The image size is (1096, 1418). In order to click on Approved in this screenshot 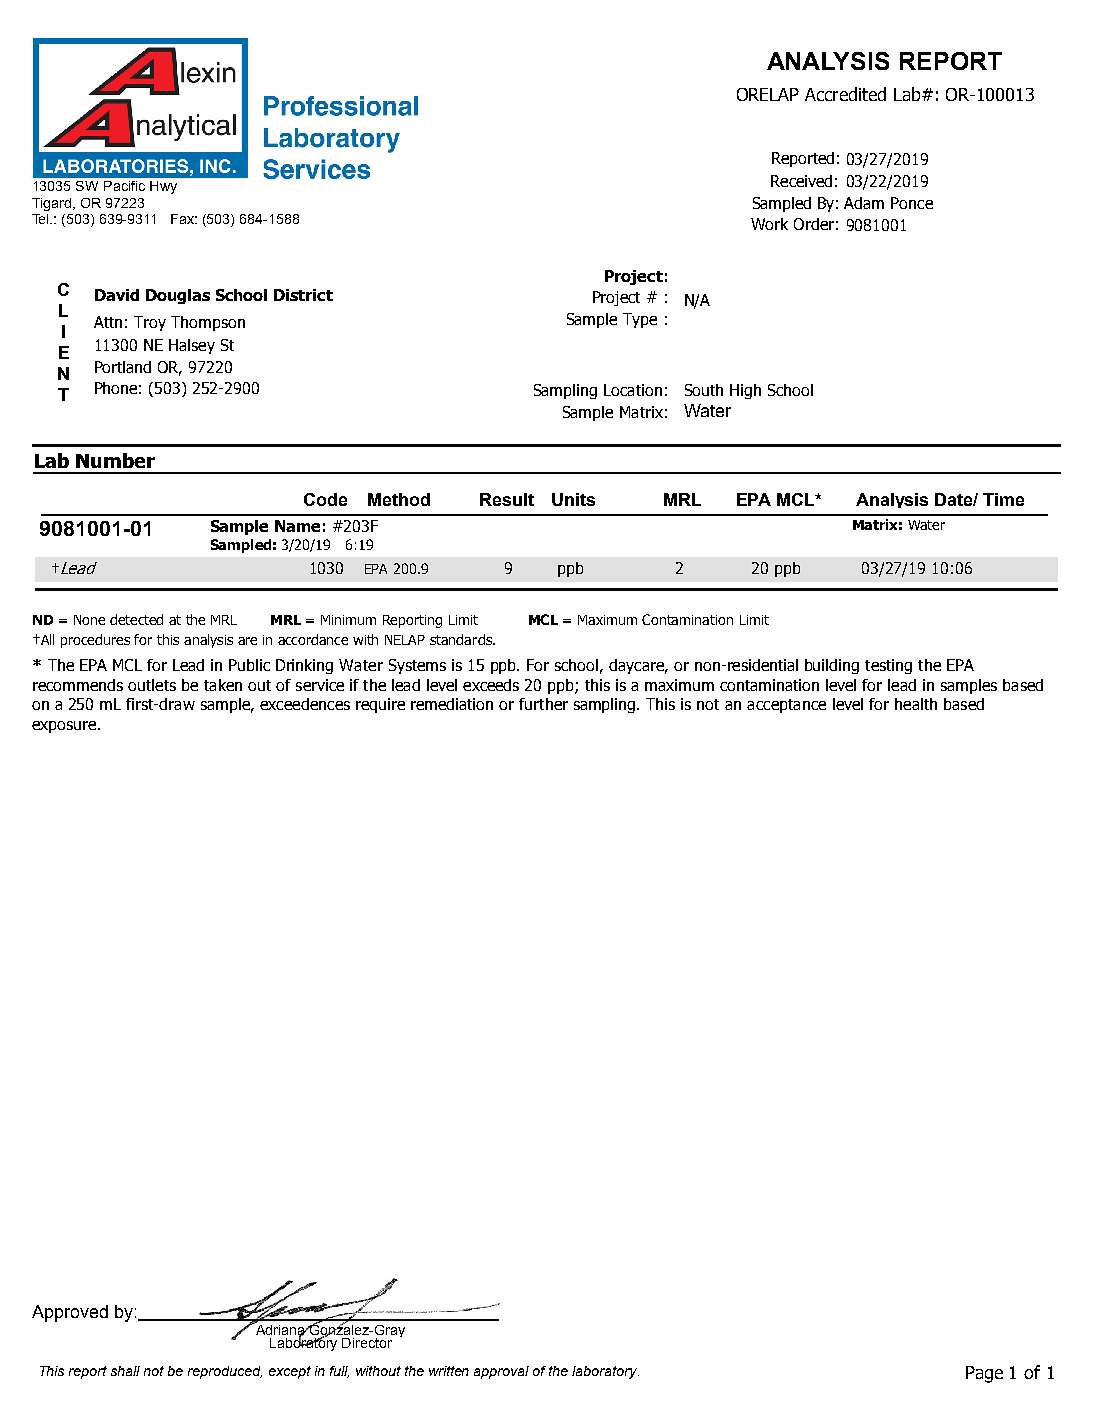, I will do `click(70, 1313)`.
